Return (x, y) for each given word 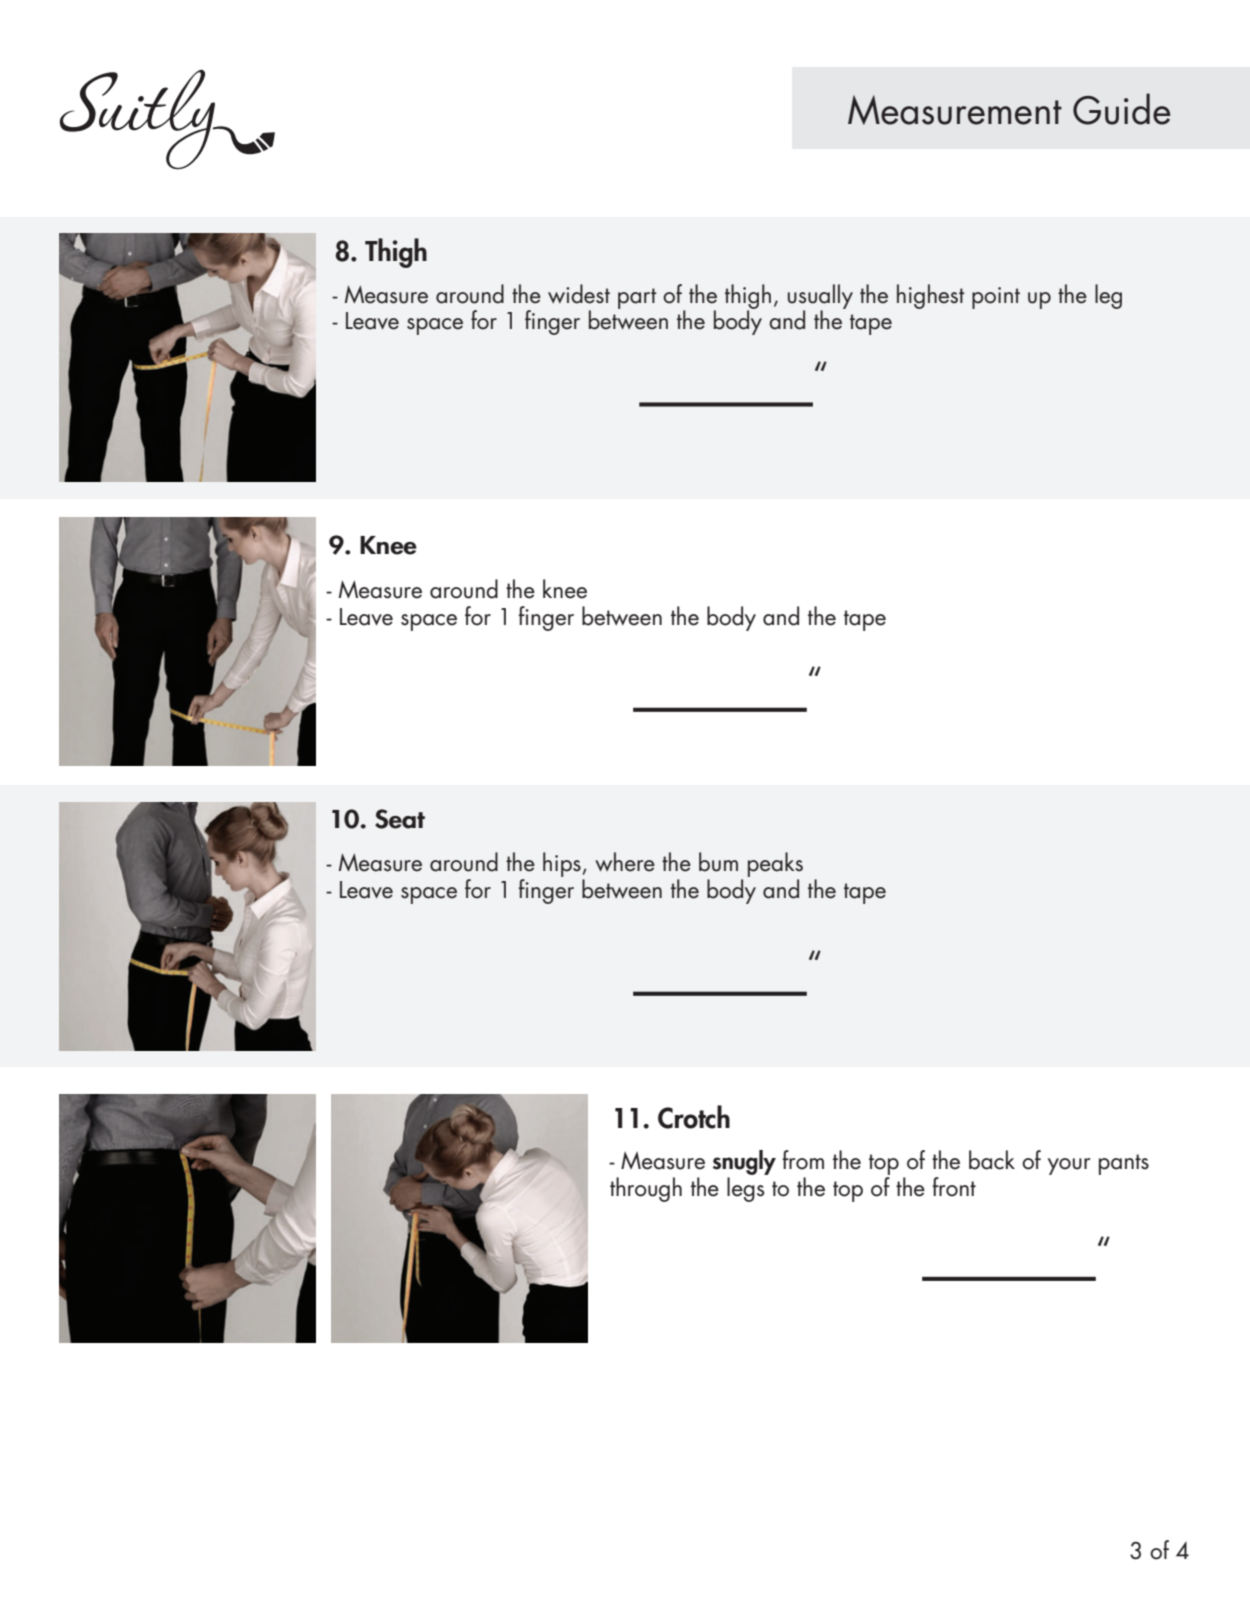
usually (820, 297)
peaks (775, 866)
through (646, 1189)
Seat (400, 819)
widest (579, 294)
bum (718, 862)
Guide (1122, 109)
